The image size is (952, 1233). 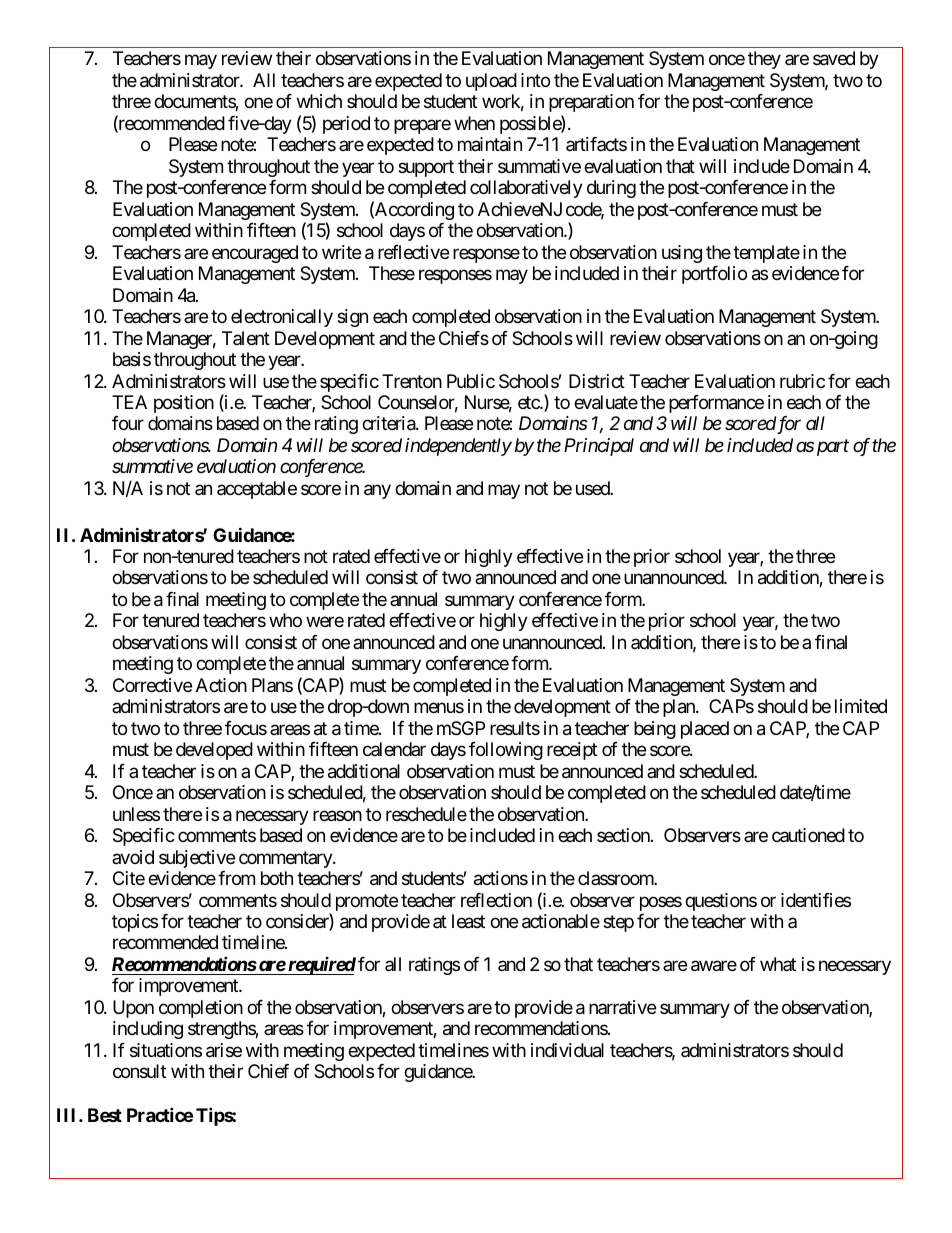 What do you see at coordinates (764, 60) in the document?
I see `they` at bounding box center [764, 60].
